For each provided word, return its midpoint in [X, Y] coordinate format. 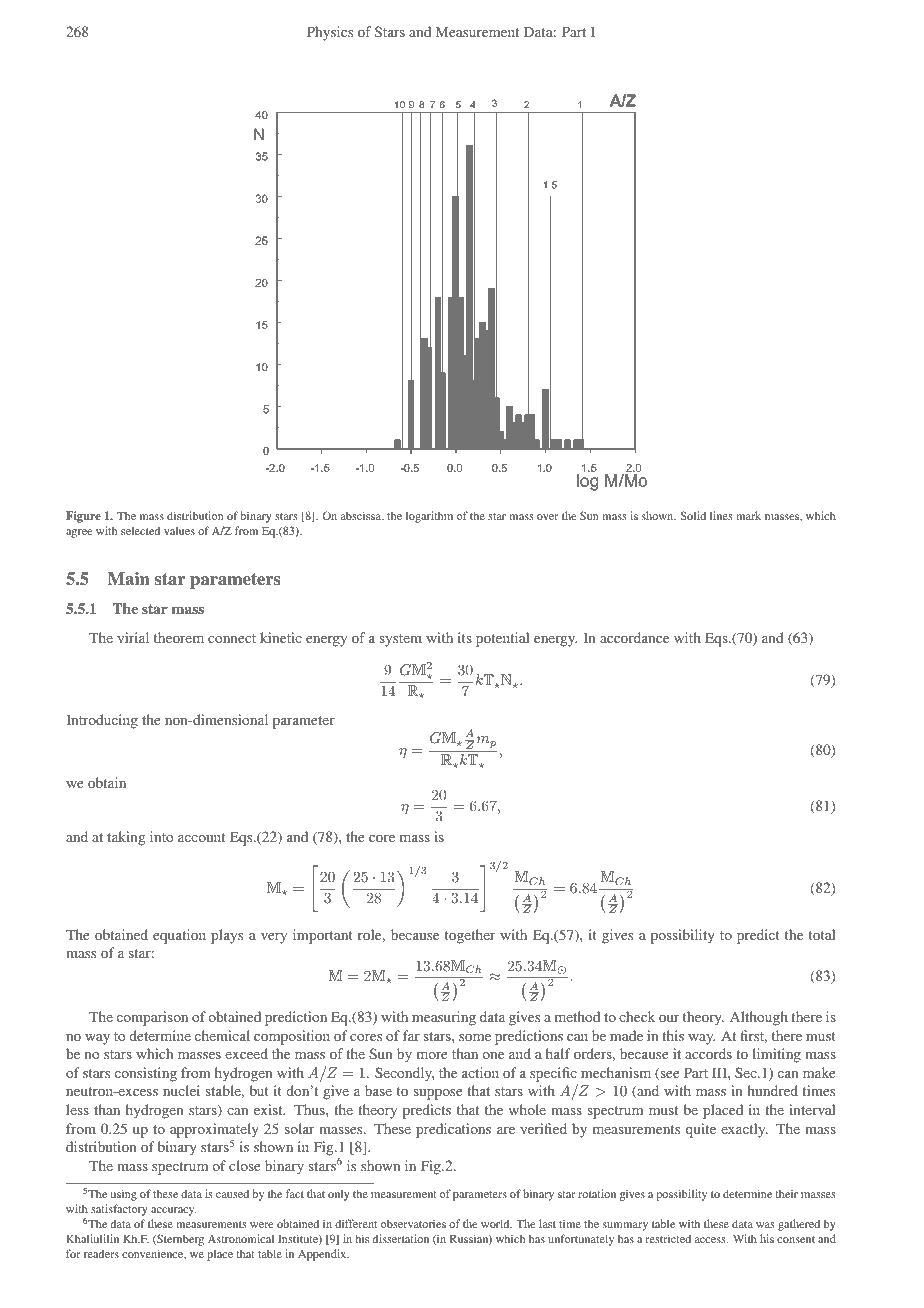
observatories [413, 1223]
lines [721, 515]
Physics [330, 33]
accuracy [173, 1211]
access [711, 1240]
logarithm [429, 517]
